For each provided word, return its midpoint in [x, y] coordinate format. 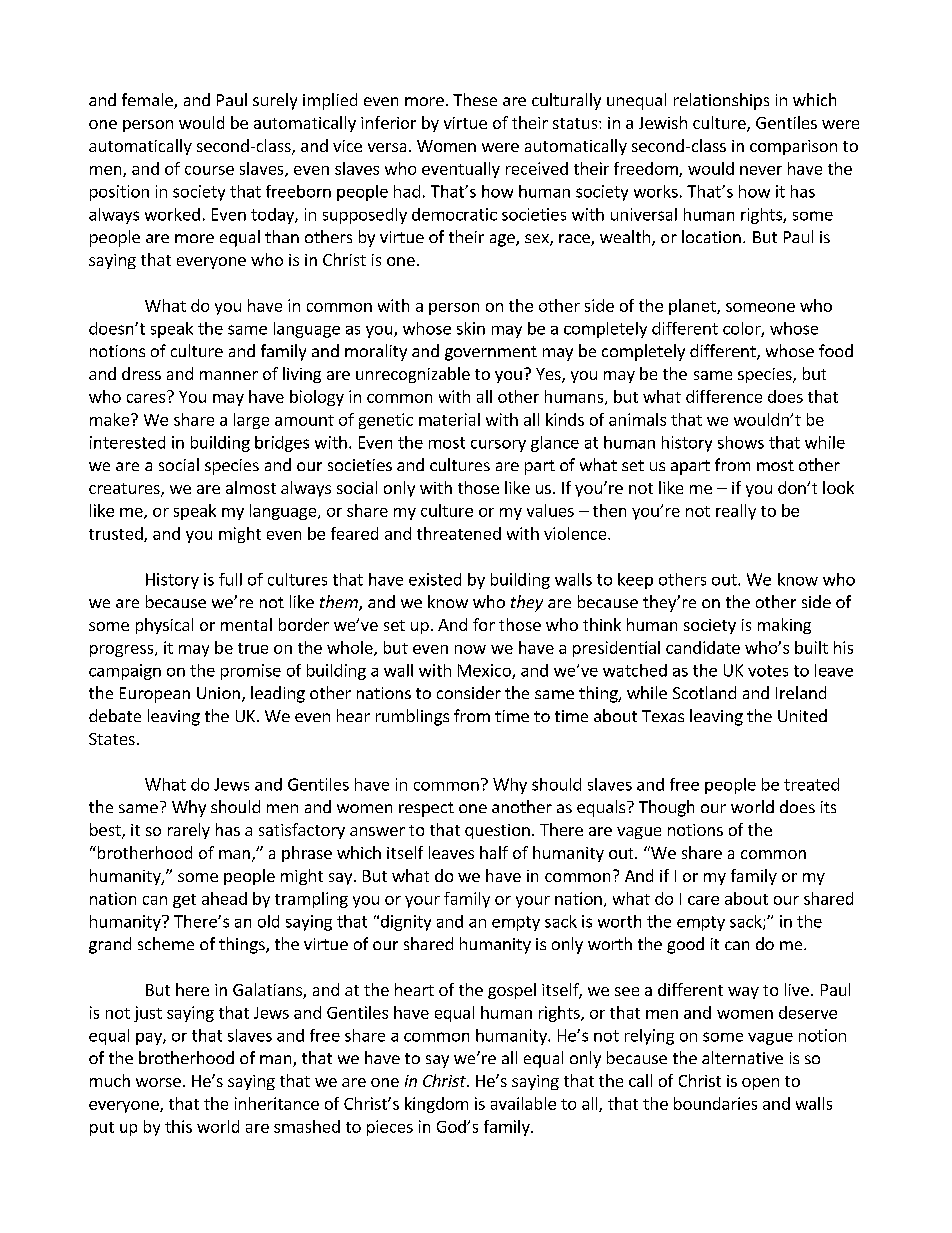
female [148, 101]
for [484, 624]
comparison [793, 147]
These [475, 99]
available [523, 1103]
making [784, 626]
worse [158, 1082]
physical [164, 626]
